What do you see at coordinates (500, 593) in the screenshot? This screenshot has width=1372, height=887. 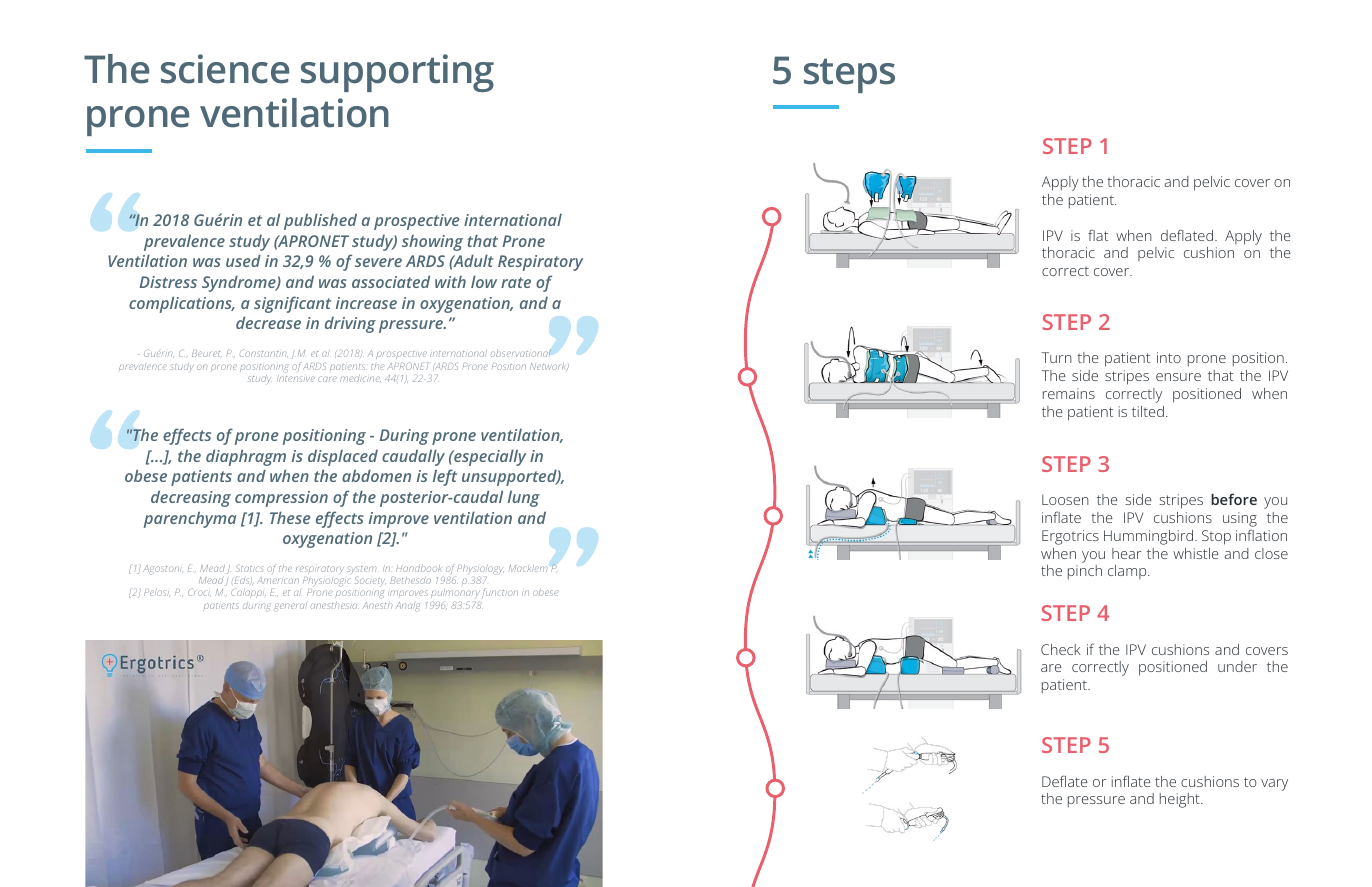 I see `function` at bounding box center [500, 593].
